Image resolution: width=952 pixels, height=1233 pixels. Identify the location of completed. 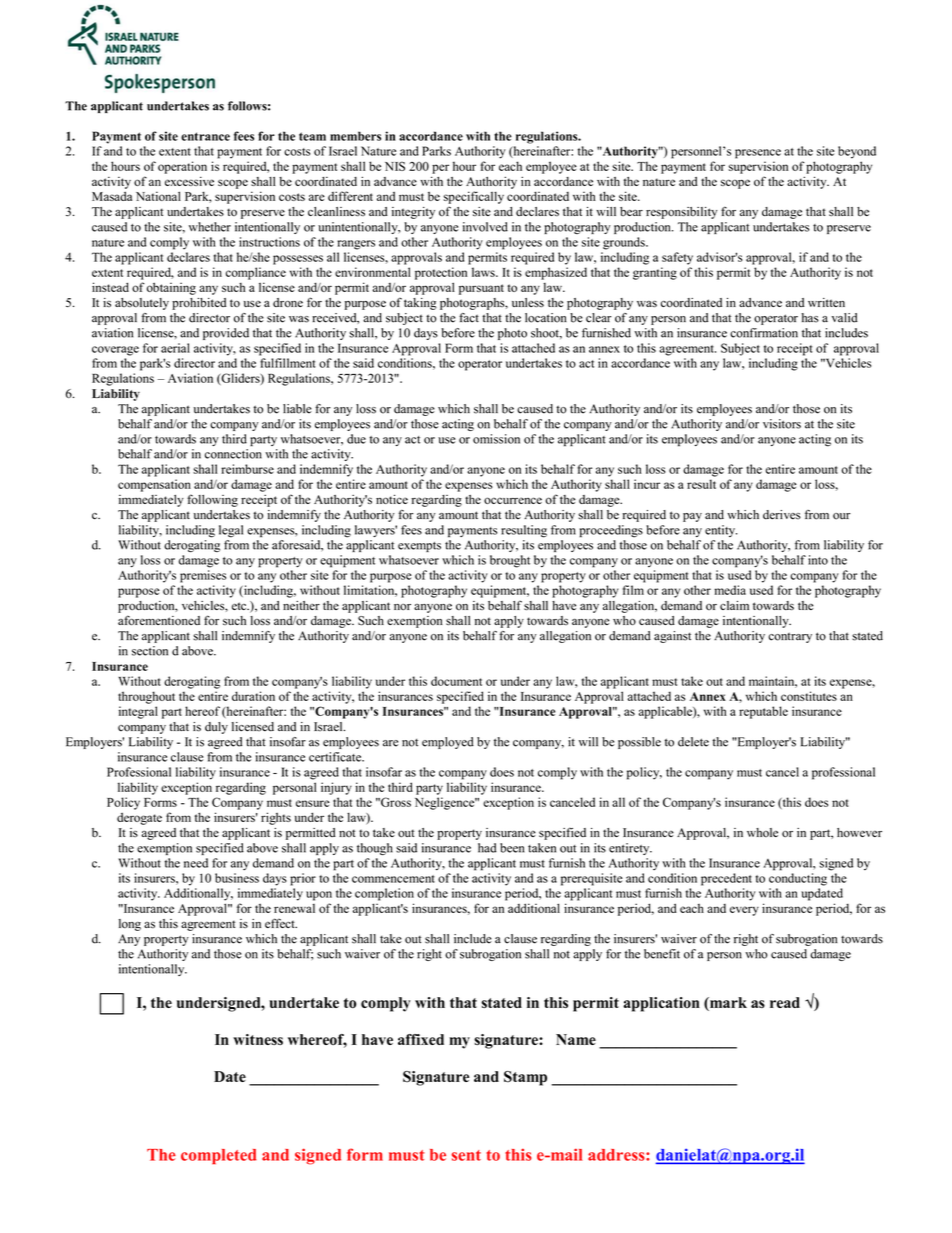
(218, 1156).
